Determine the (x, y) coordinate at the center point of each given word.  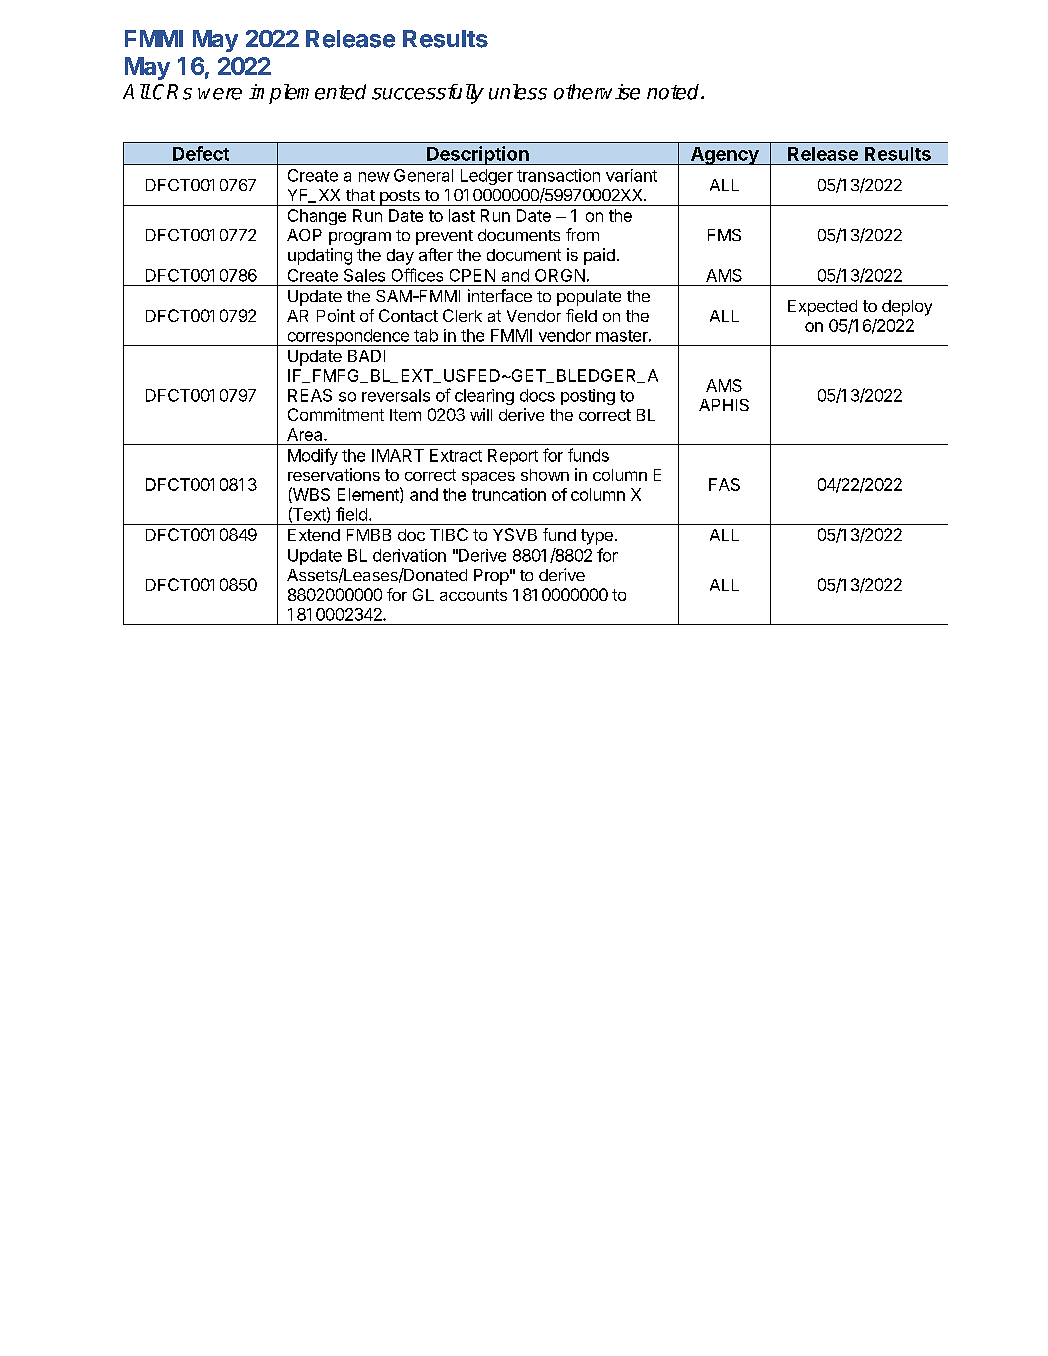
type (597, 537)
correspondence (348, 337)
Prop (491, 577)
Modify (313, 456)
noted (674, 92)
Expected (822, 308)
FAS (724, 484)
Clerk (462, 315)
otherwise (597, 92)
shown (545, 475)
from (582, 234)
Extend (314, 535)
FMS (724, 235)
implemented (307, 94)
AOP (304, 235)
